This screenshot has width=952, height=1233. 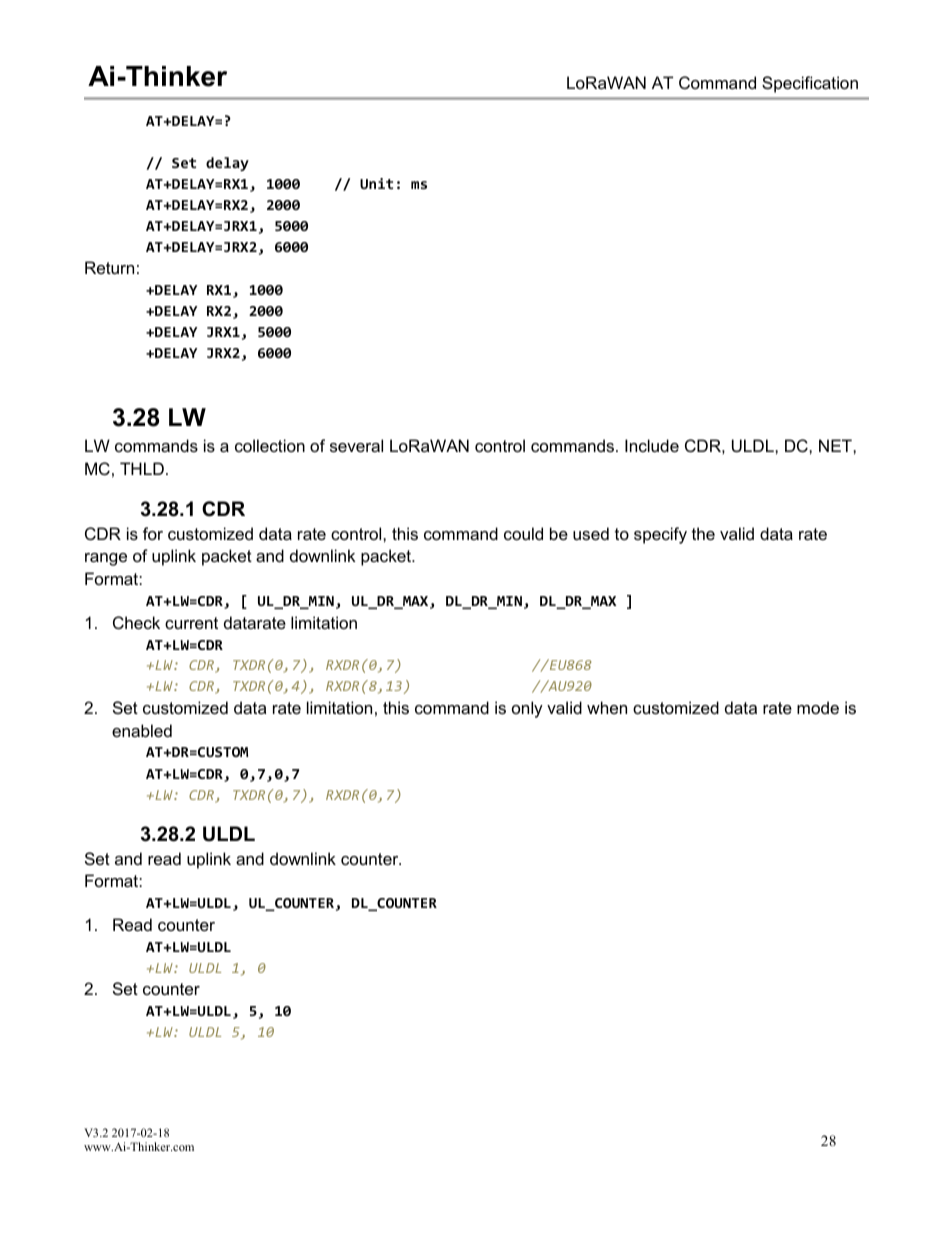 What do you see at coordinates (660, 535) in the screenshot?
I see `specify` at bounding box center [660, 535].
